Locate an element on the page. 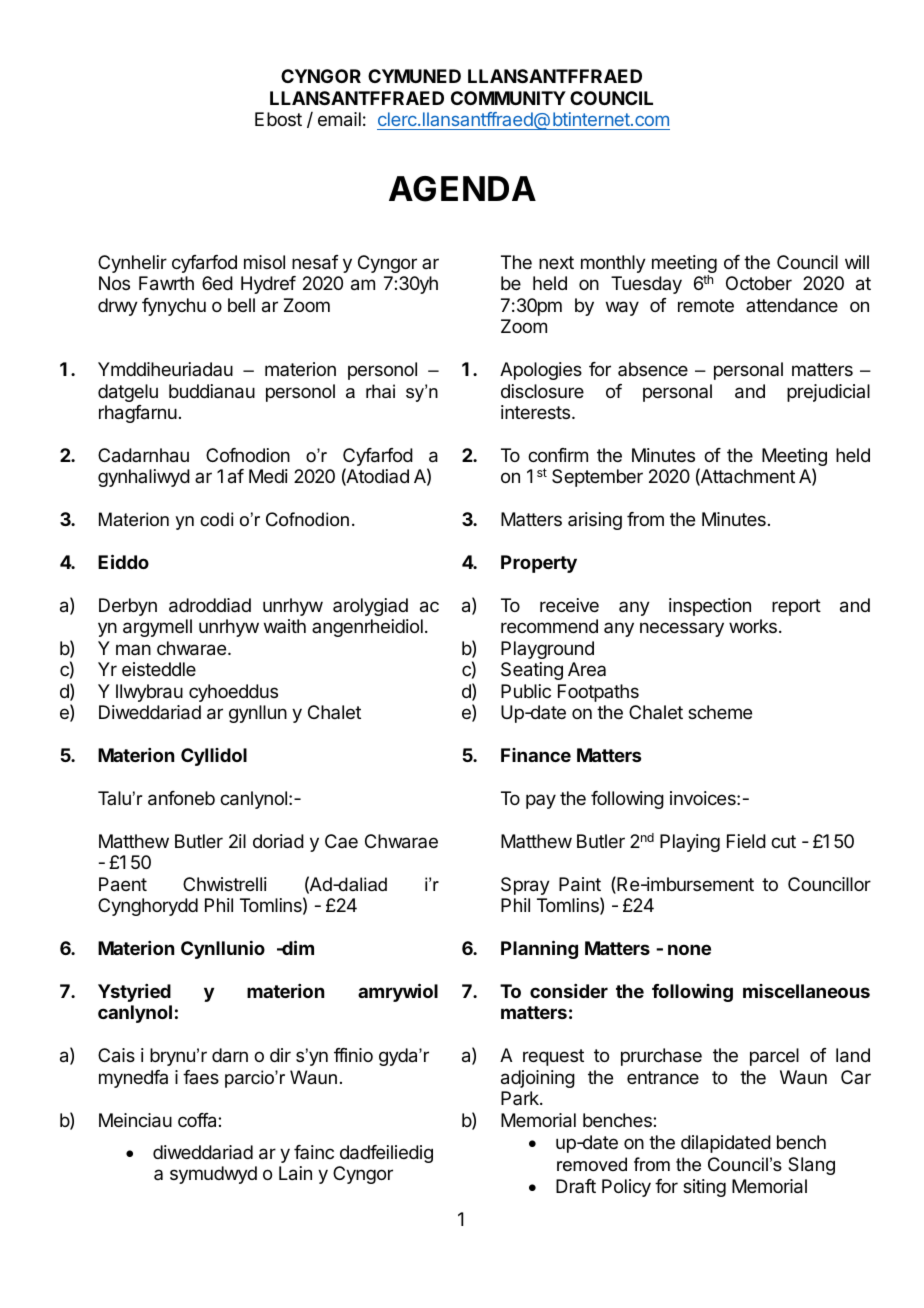 The width and height of the page is (924, 1308). COMMUNITY is located at coordinates (508, 98).
